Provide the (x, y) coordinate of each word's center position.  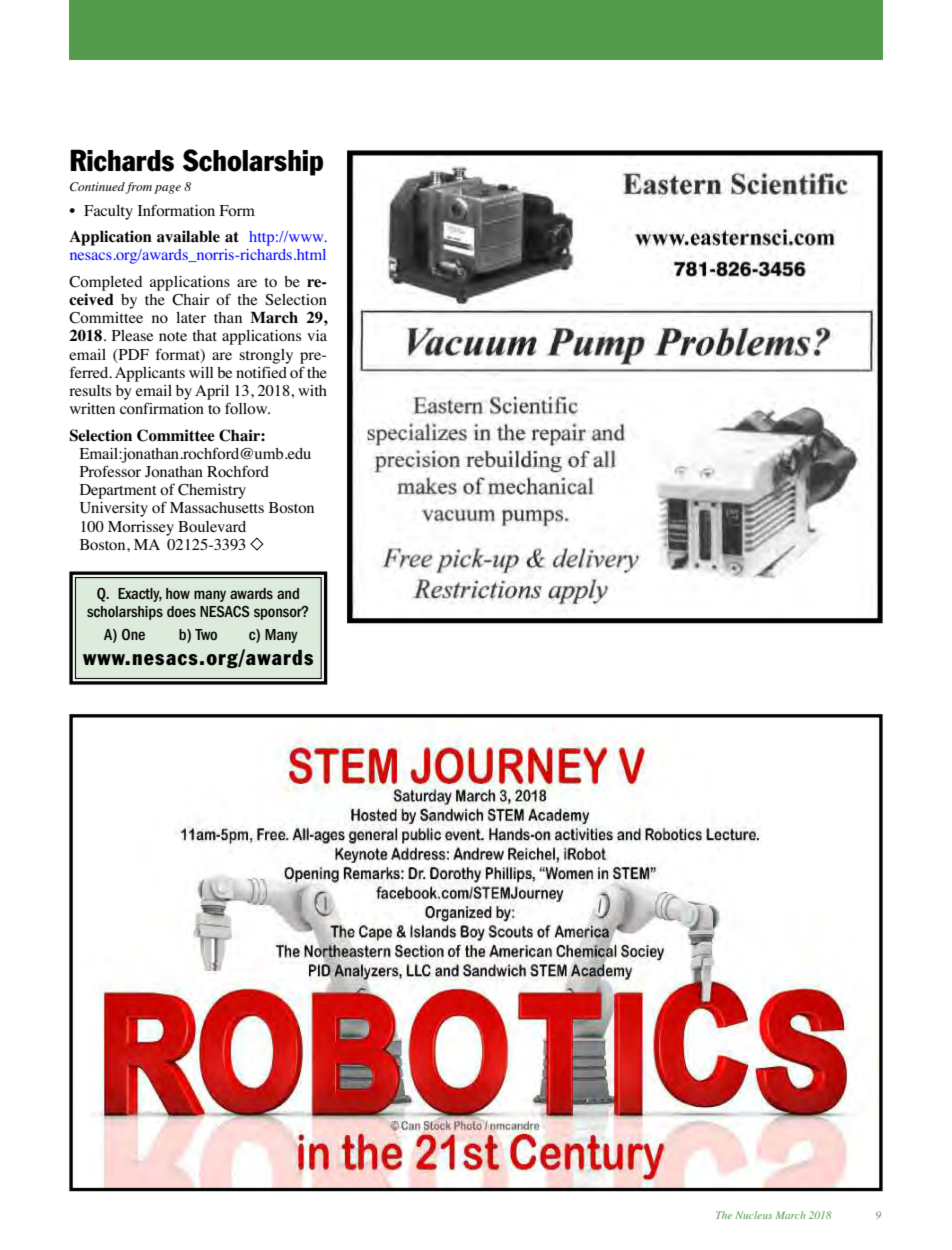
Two (206, 634)
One (133, 634)
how (178, 593)
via (317, 335)
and (288, 593)
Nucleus (753, 1215)
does (181, 611)
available (188, 236)
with (312, 390)
